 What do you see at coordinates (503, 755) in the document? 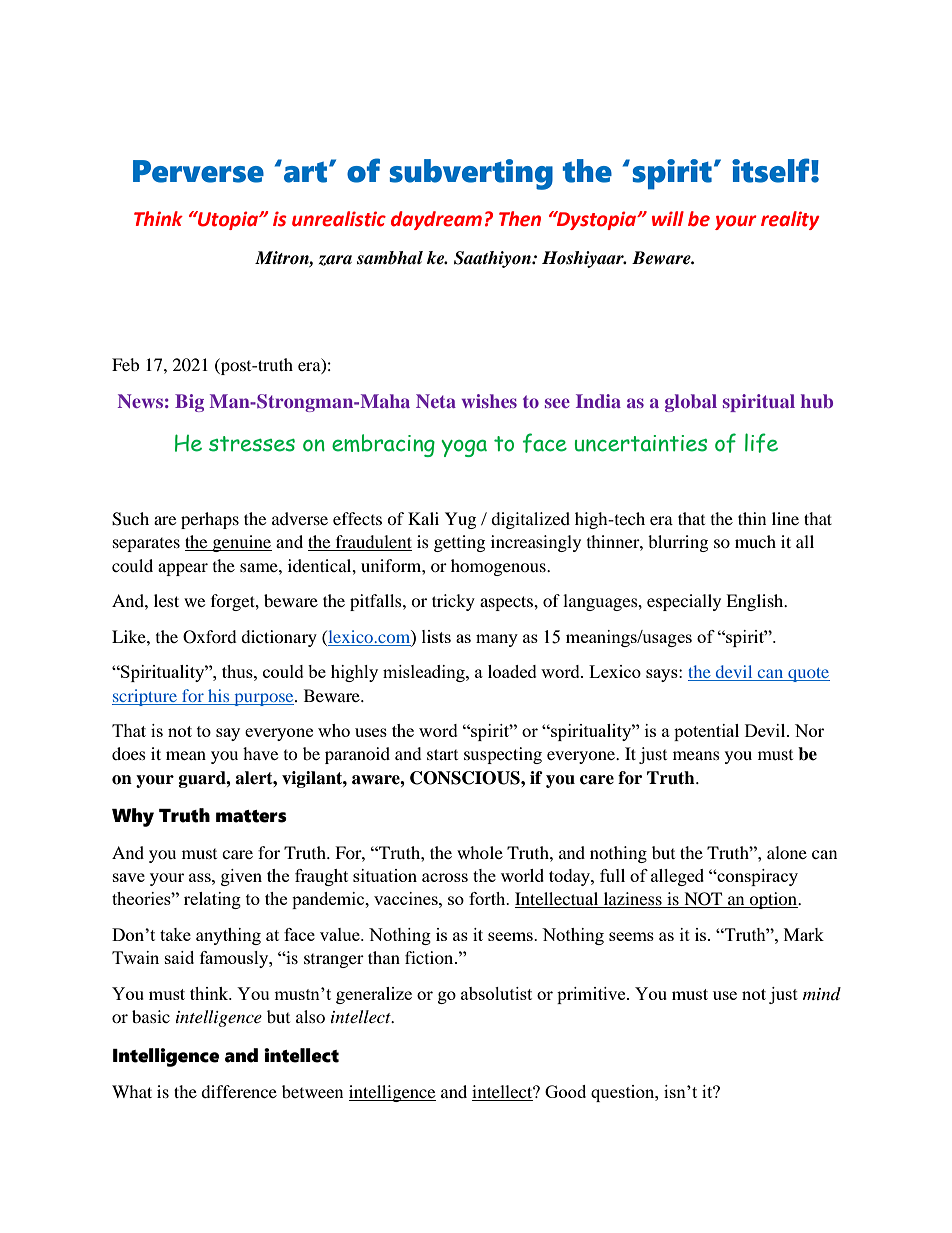
I see `suspecting` at bounding box center [503, 755].
